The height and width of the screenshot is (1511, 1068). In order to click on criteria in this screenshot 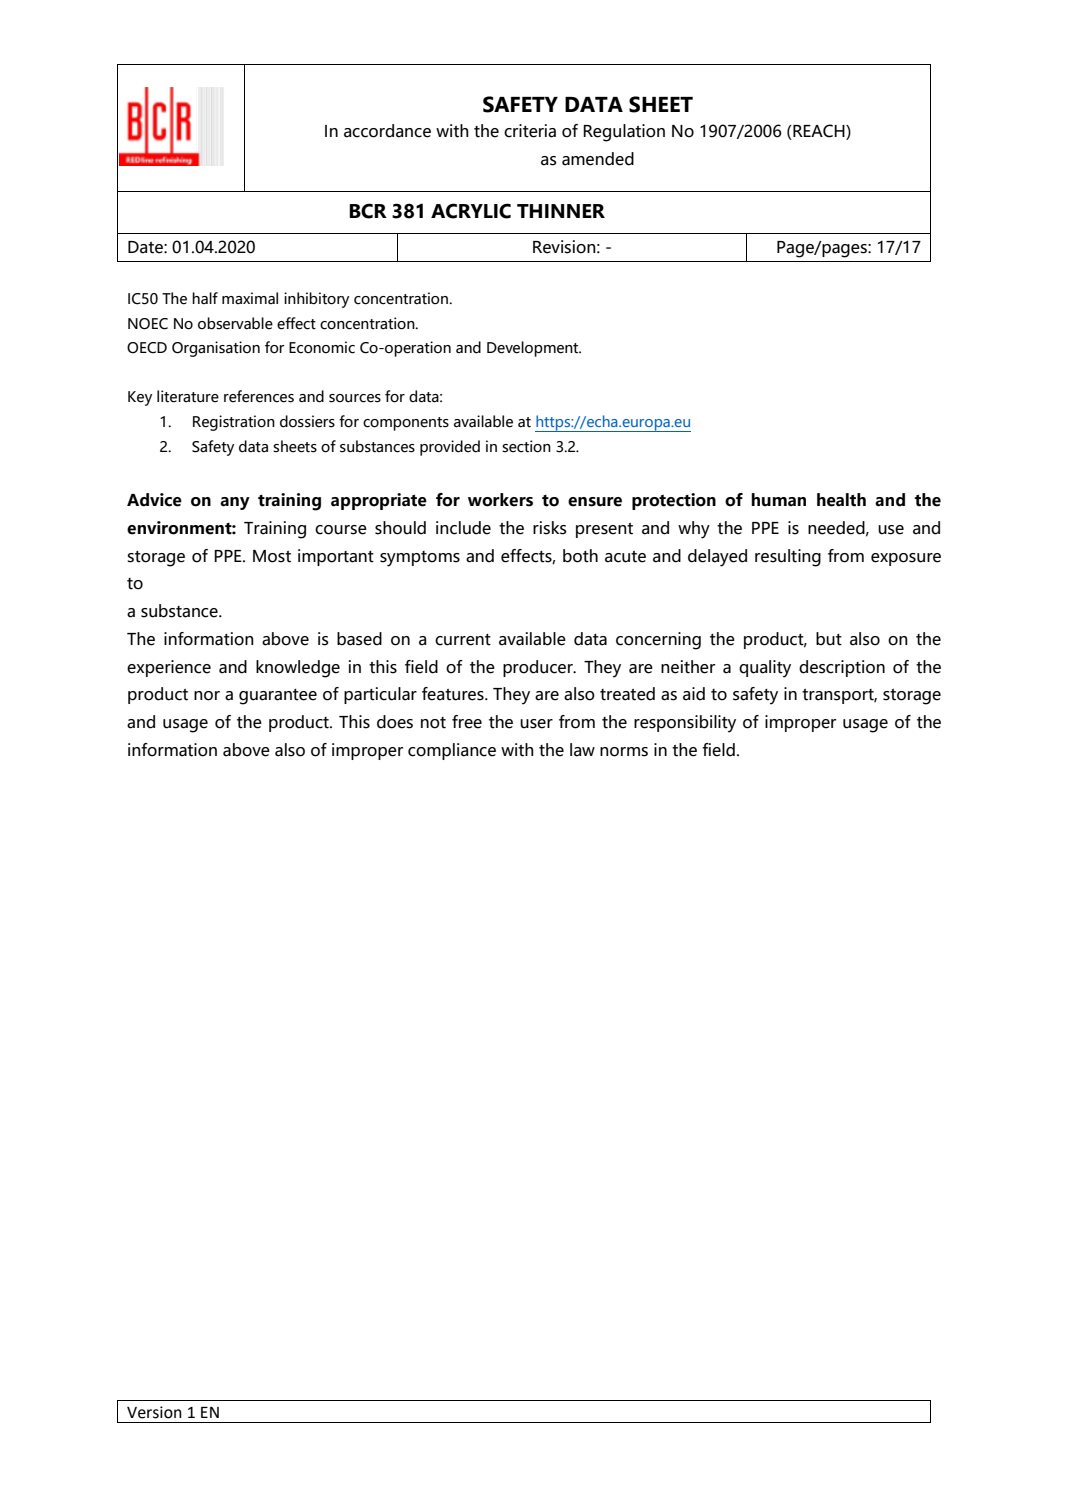, I will do `click(530, 131)`.
